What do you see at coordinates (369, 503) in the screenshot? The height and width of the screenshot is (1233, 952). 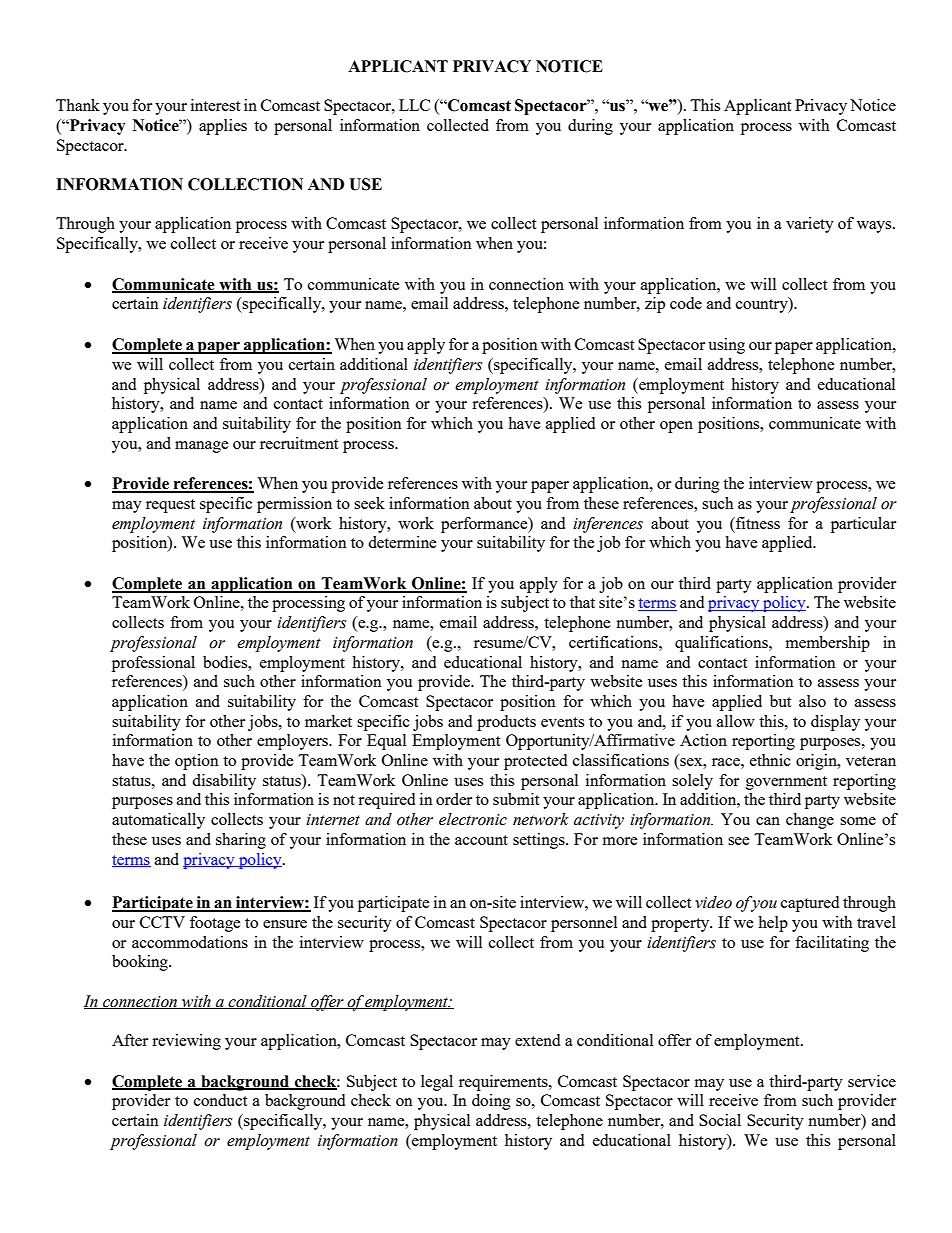 I see `seek` at bounding box center [369, 503].
